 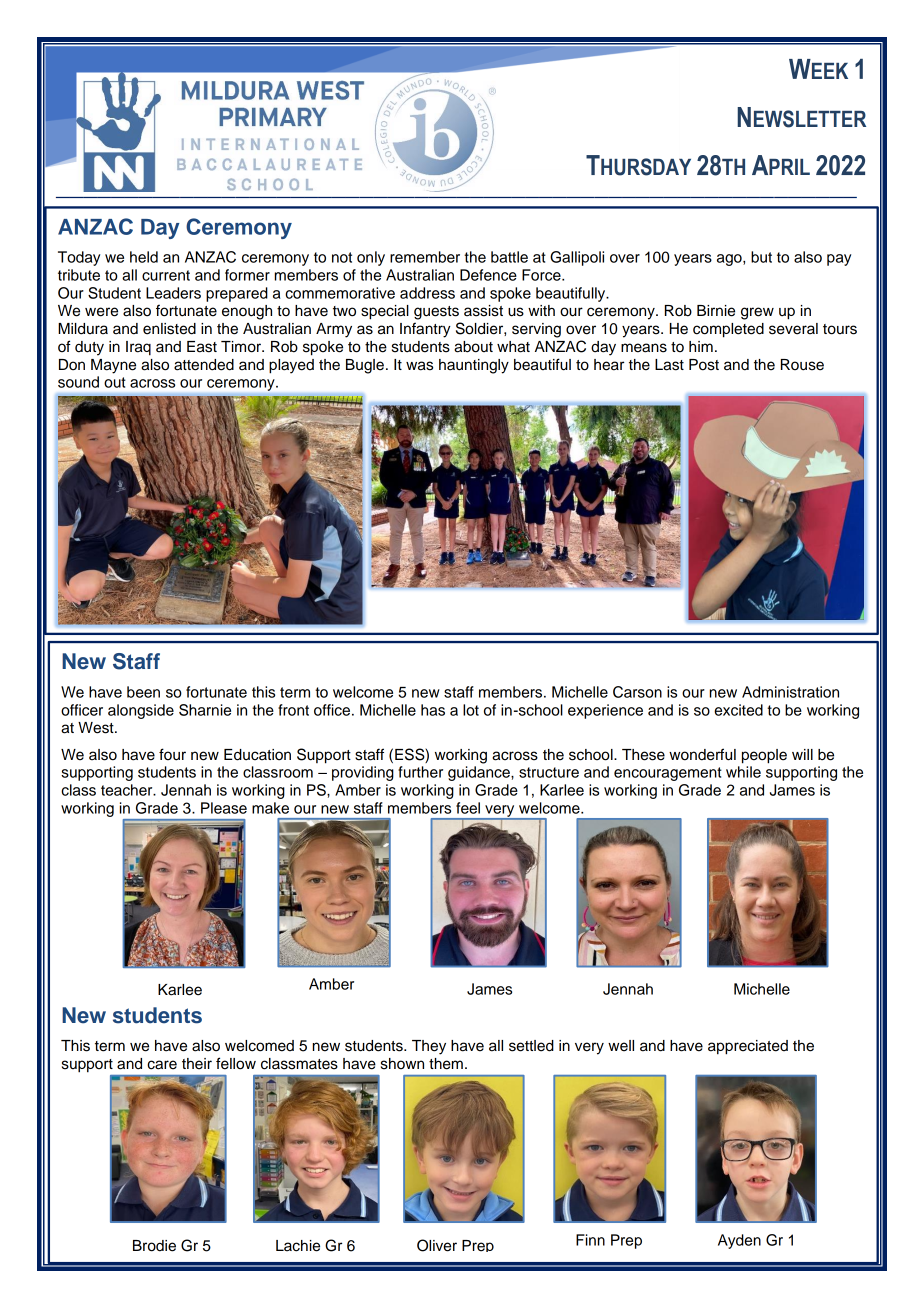 I want to click on Leaders, so click(x=173, y=293).
